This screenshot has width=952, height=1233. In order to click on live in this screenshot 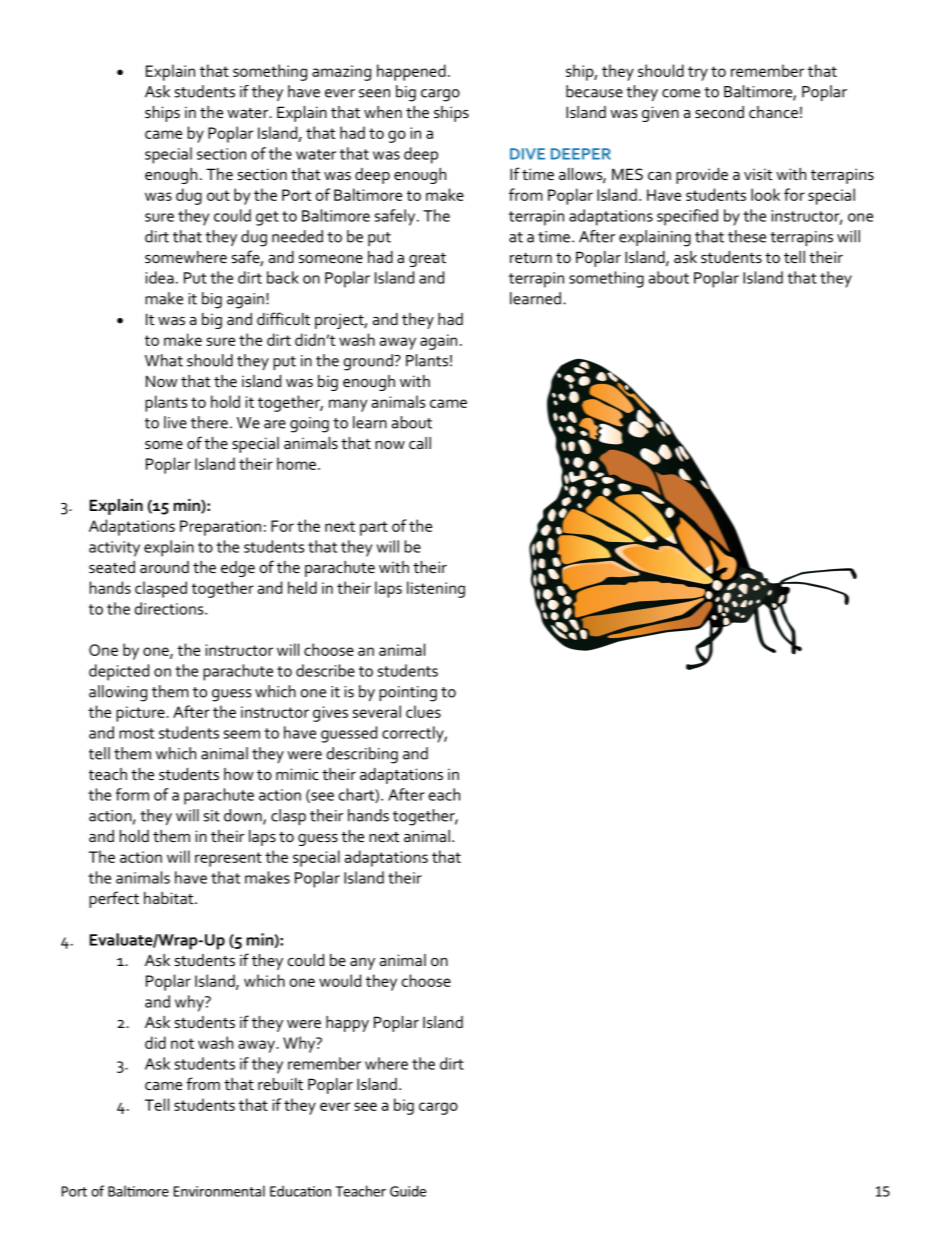, I will do `click(175, 422)`.
